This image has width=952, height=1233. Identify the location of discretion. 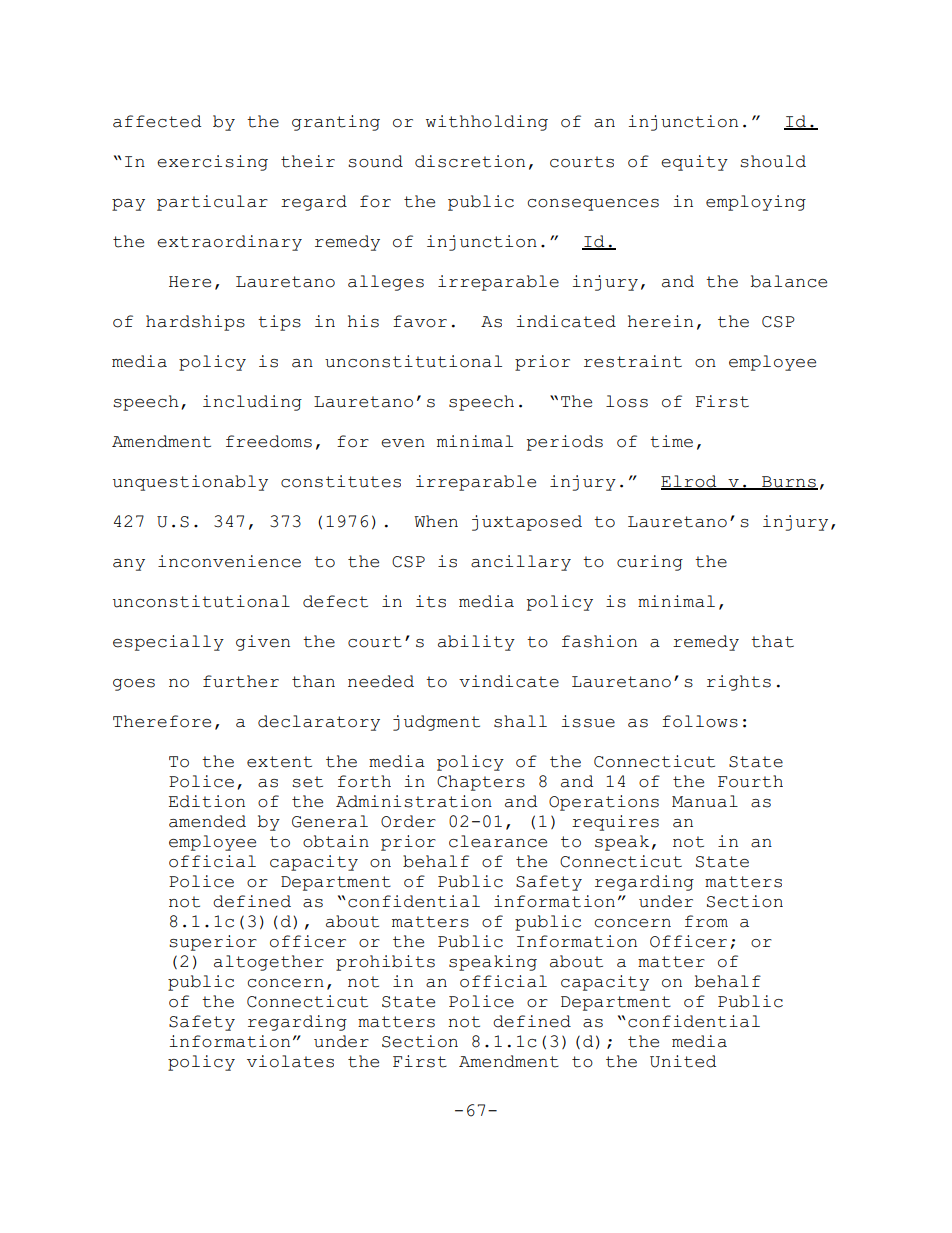
(470, 161).
